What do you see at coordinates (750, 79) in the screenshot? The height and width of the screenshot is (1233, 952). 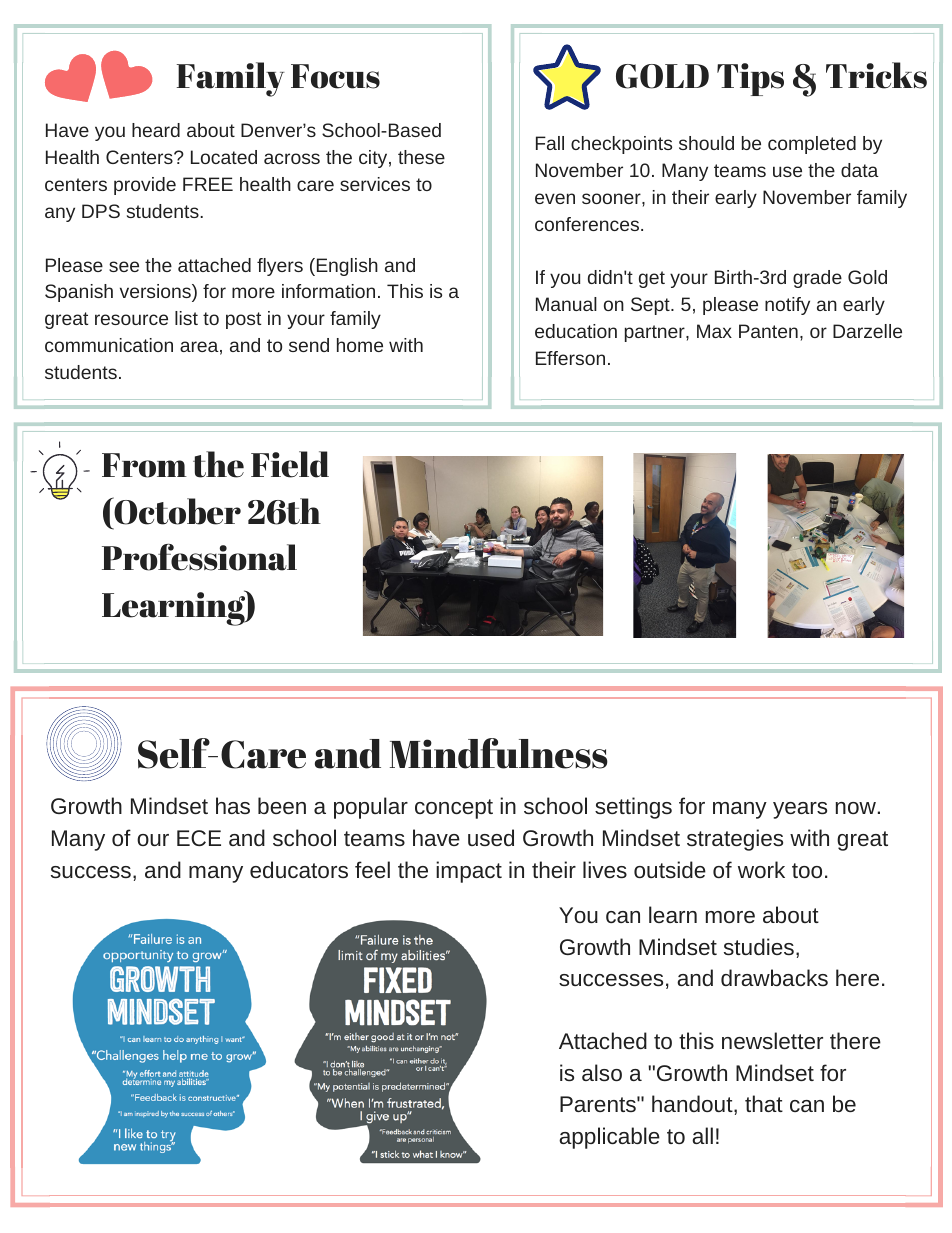 I see `Tips` at bounding box center [750, 79].
